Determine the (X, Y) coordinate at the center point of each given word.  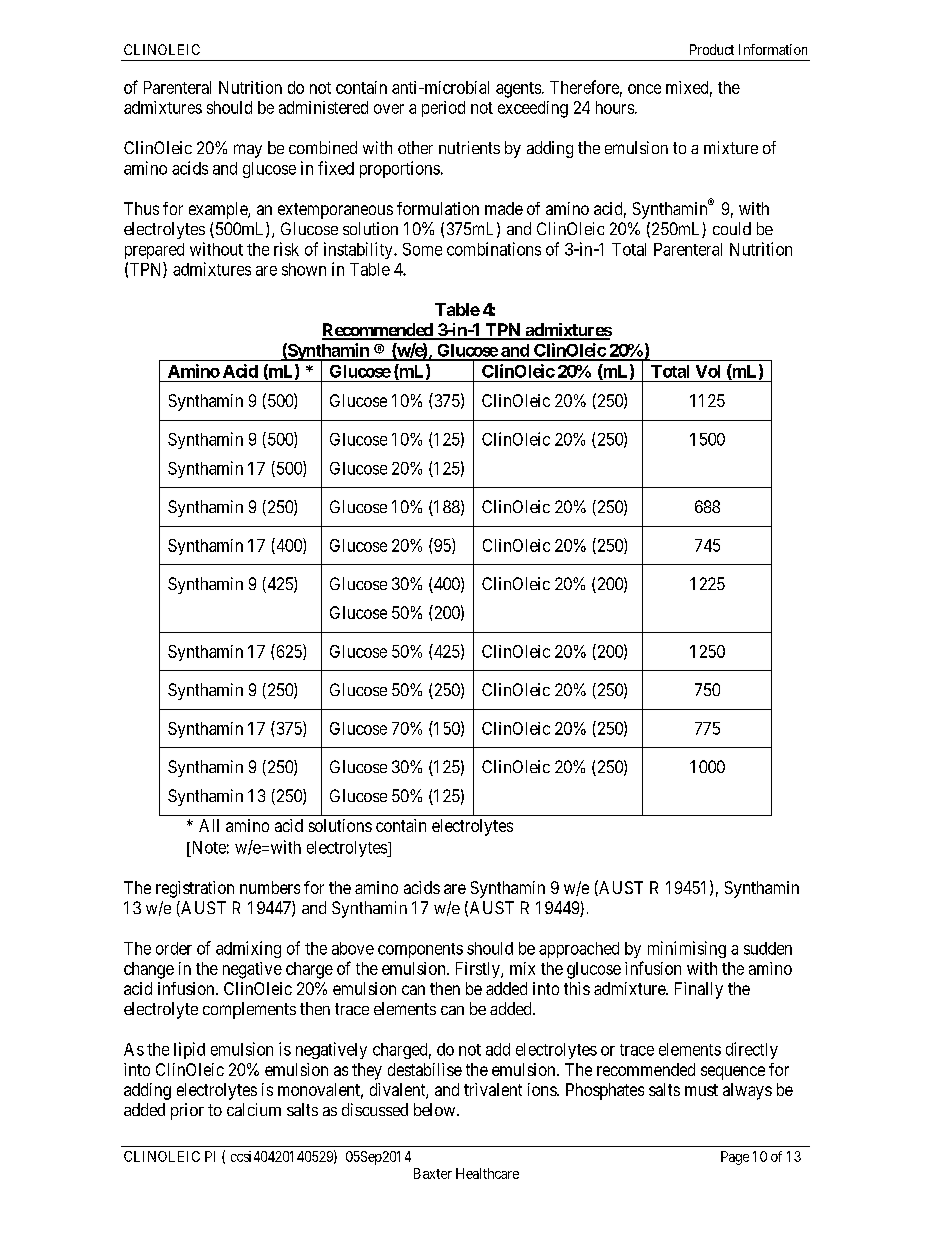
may (248, 151)
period (443, 109)
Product (712, 49)
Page (735, 1158)
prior (187, 1111)
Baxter (433, 1173)
